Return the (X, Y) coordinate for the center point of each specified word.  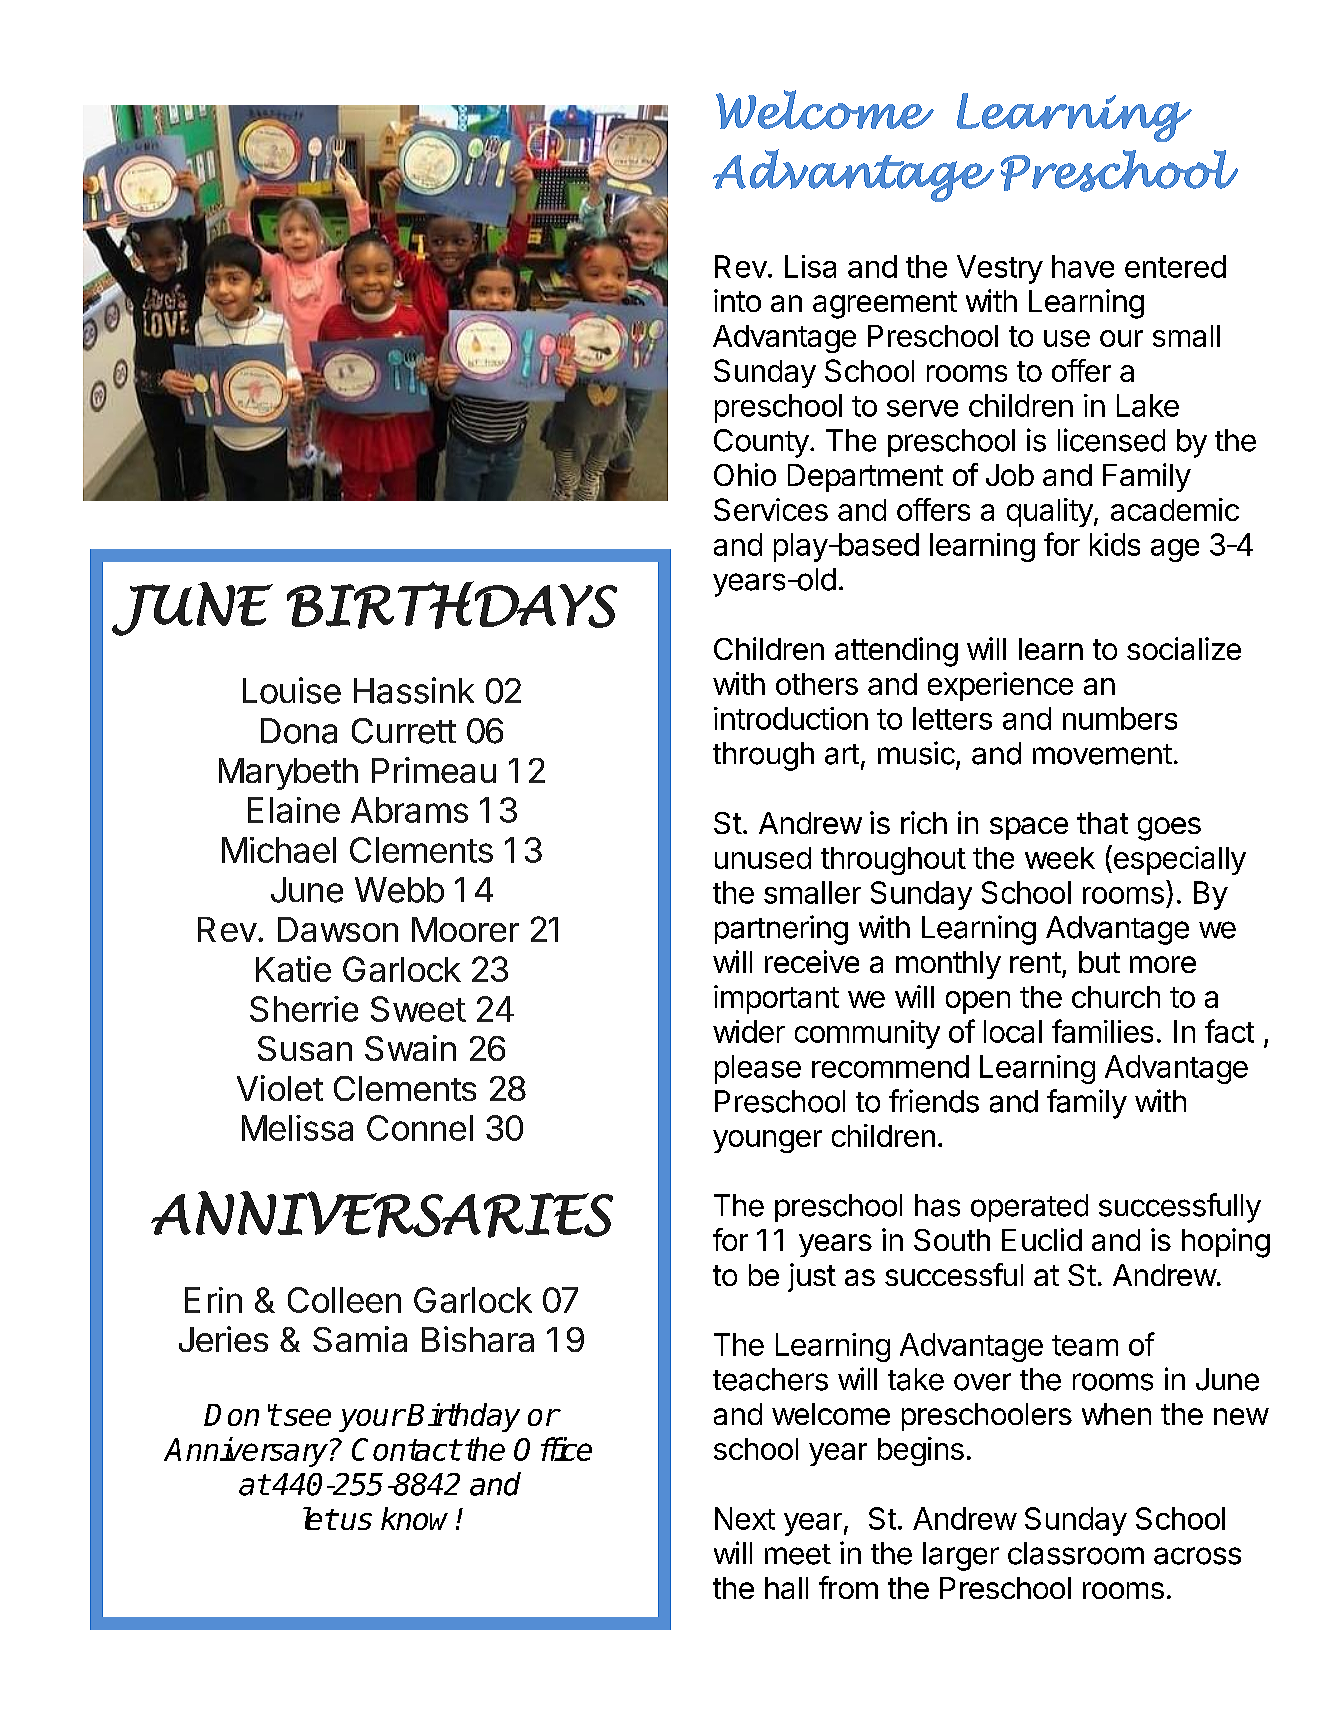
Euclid (1042, 1239)
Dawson (338, 929)
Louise (292, 690)
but (1099, 962)
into (737, 300)
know (414, 1518)
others (817, 684)
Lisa (810, 266)
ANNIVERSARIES (382, 1214)
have (1083, 266)
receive (812, 961)
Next (745, 1518)
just (812, 1277)
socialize (1184, 648)
